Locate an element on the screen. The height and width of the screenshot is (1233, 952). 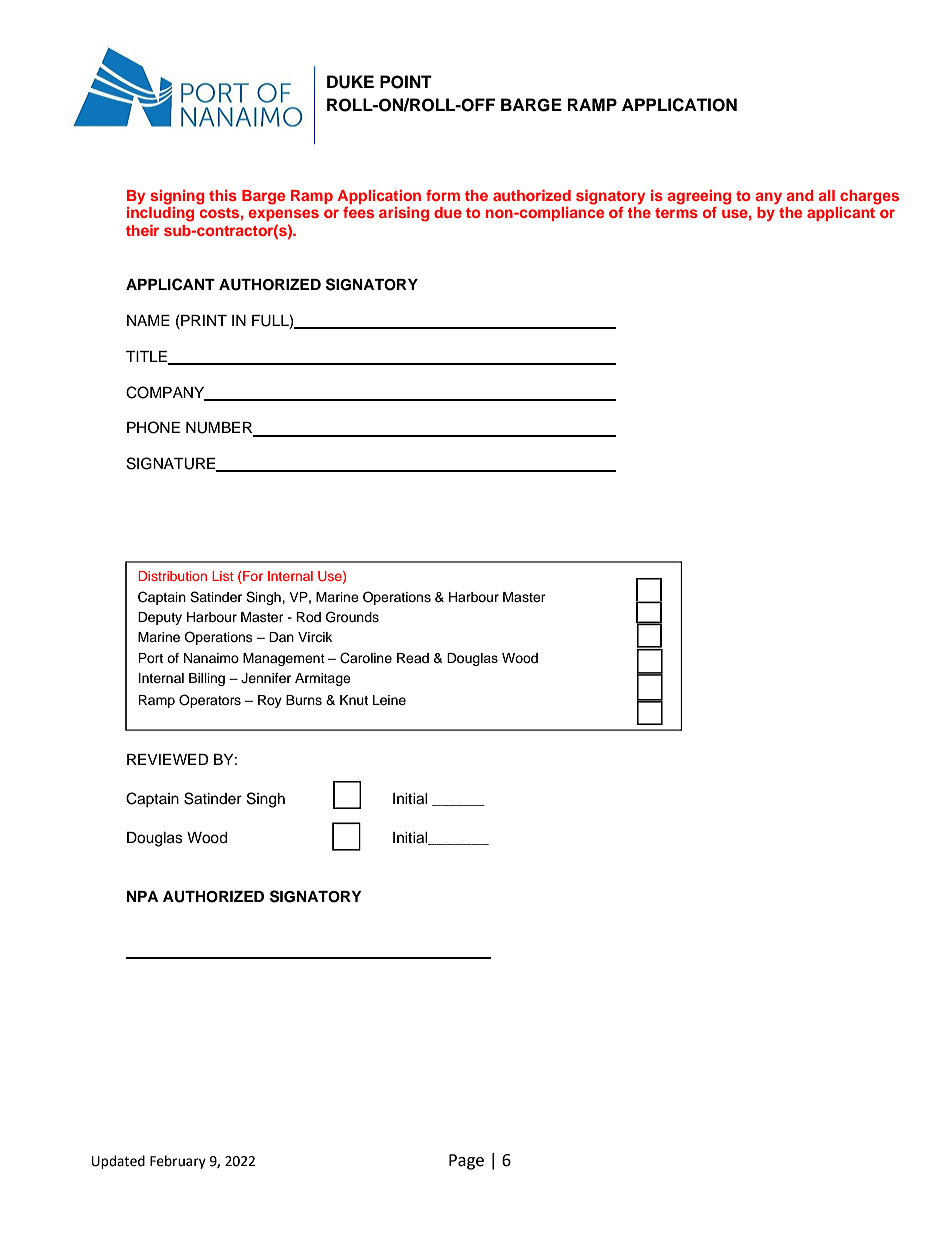
Caroline is located at coordinates (366, 658).
